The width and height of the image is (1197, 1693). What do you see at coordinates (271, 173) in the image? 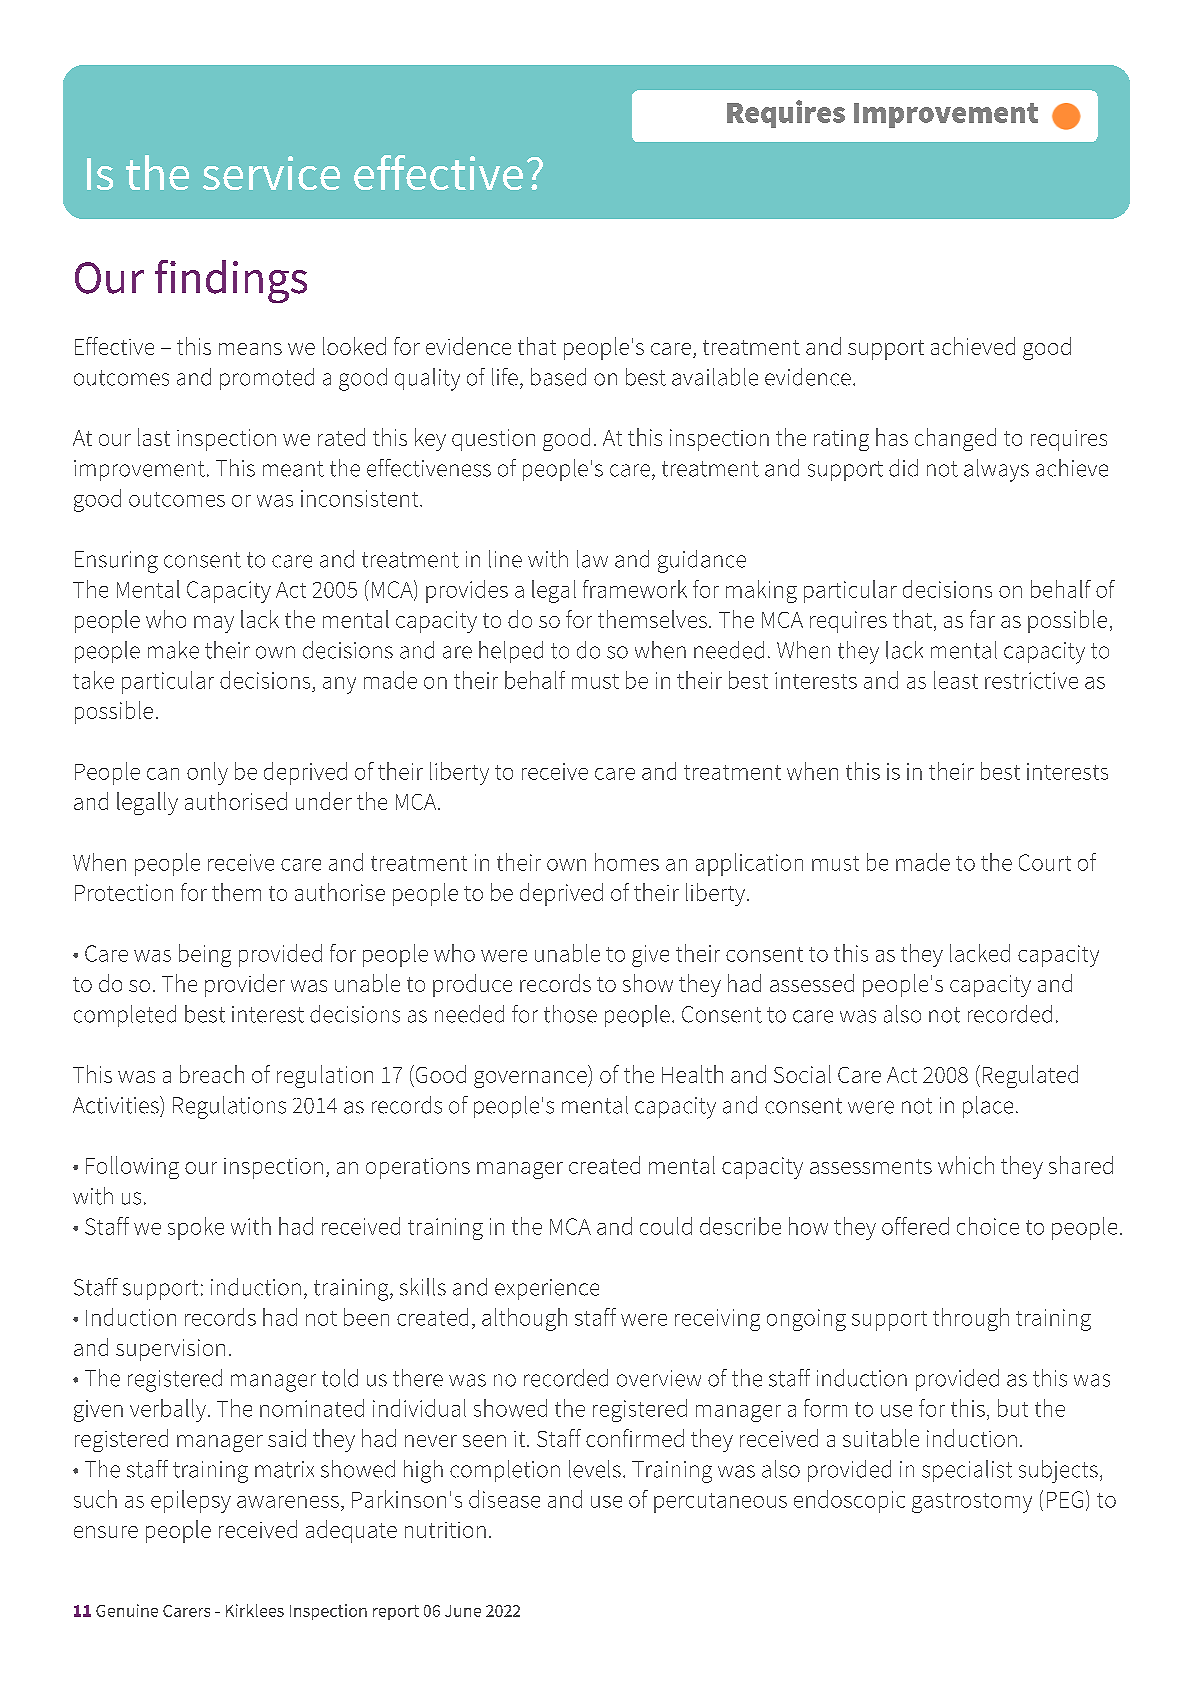
I see `service` at bounding box center [271, 173].
